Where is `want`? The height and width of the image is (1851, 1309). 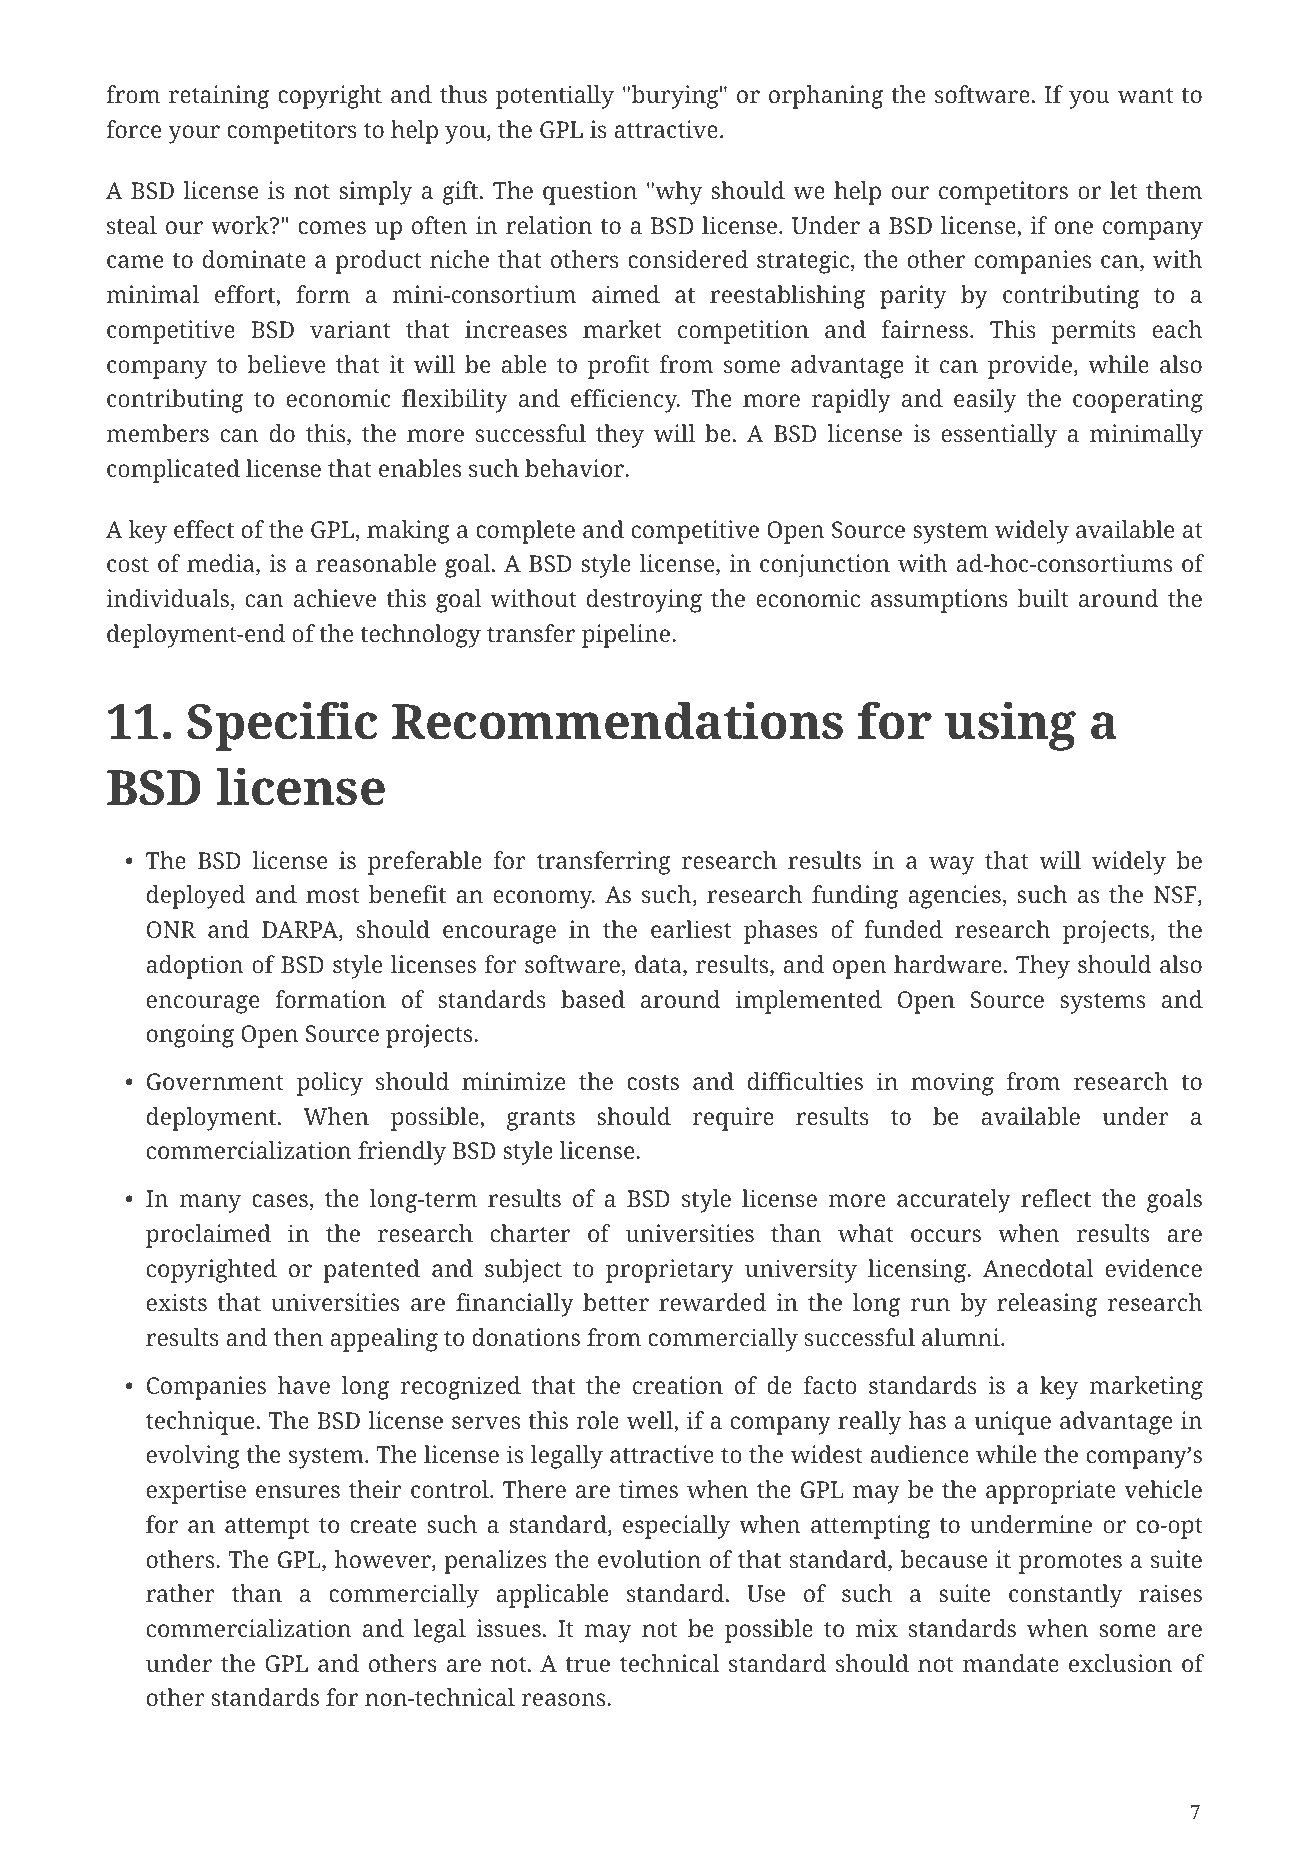 want is located at coordinates (1145, 95).
